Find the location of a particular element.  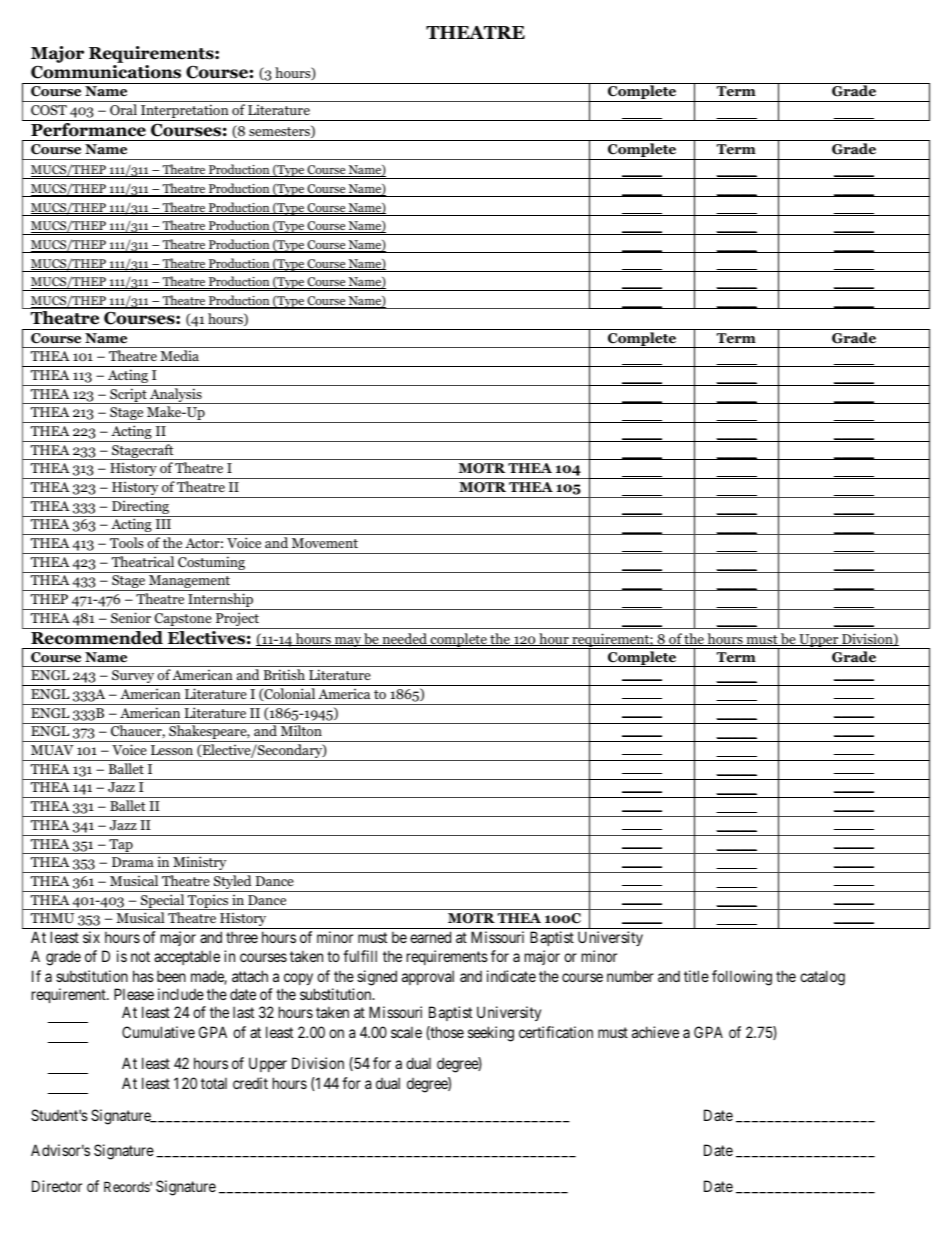

has is located at coordinates (143, 976).
